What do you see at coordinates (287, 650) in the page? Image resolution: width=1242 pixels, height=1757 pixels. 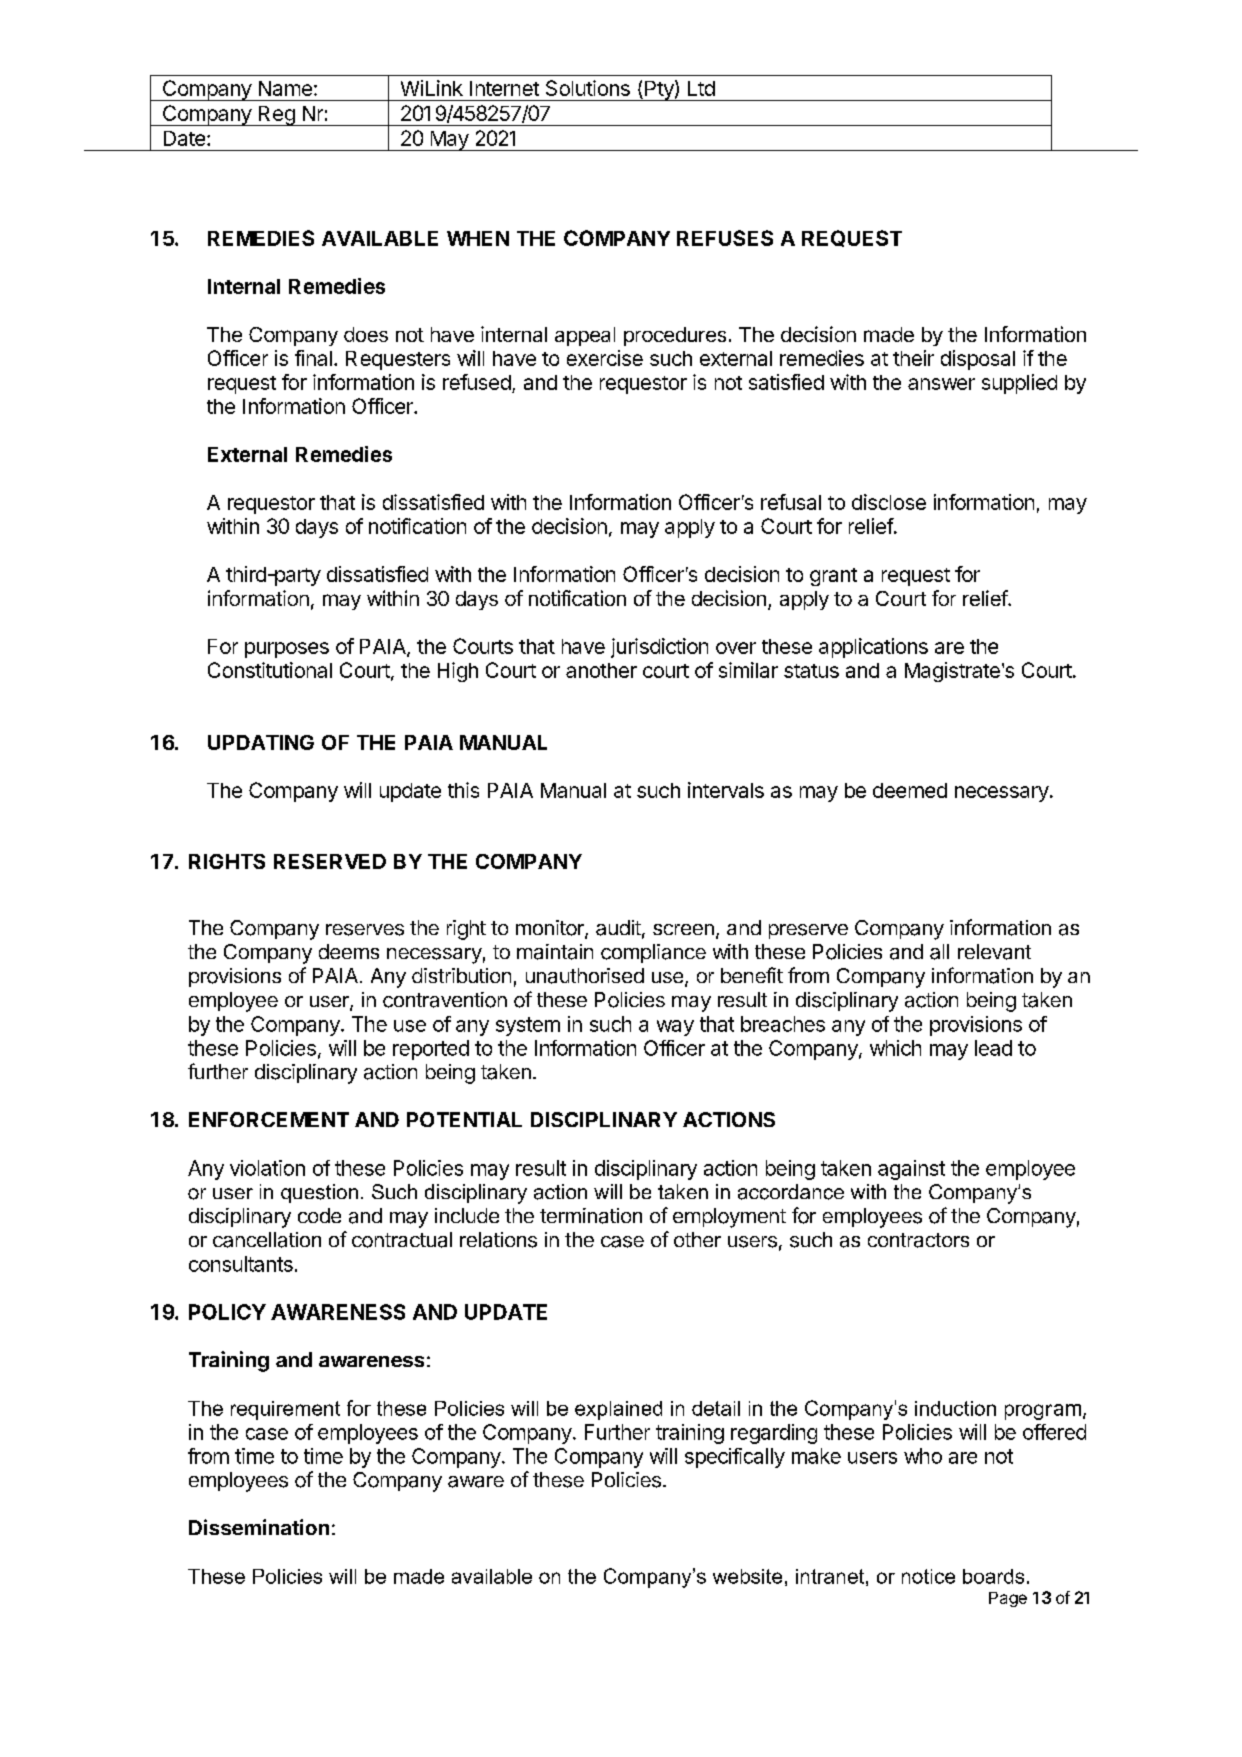 I see `purposes` at bounding box center [287, 650].
